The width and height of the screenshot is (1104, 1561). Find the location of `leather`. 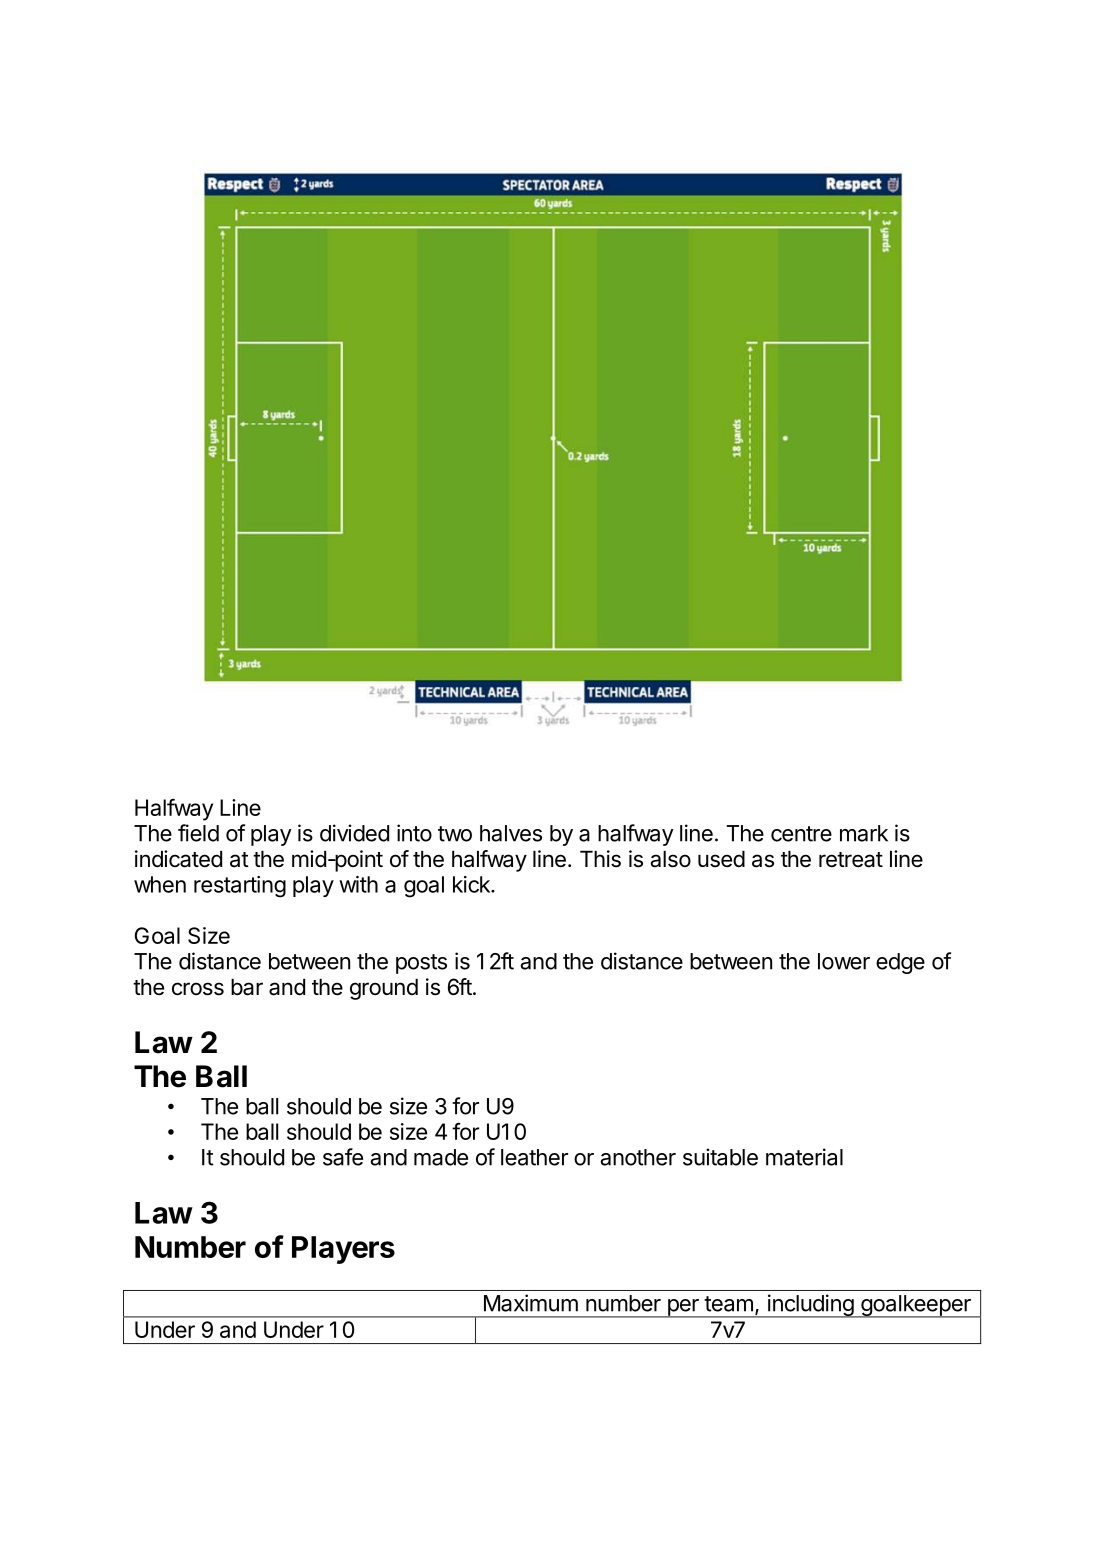

leather is located at coordinates (534, 1157).
